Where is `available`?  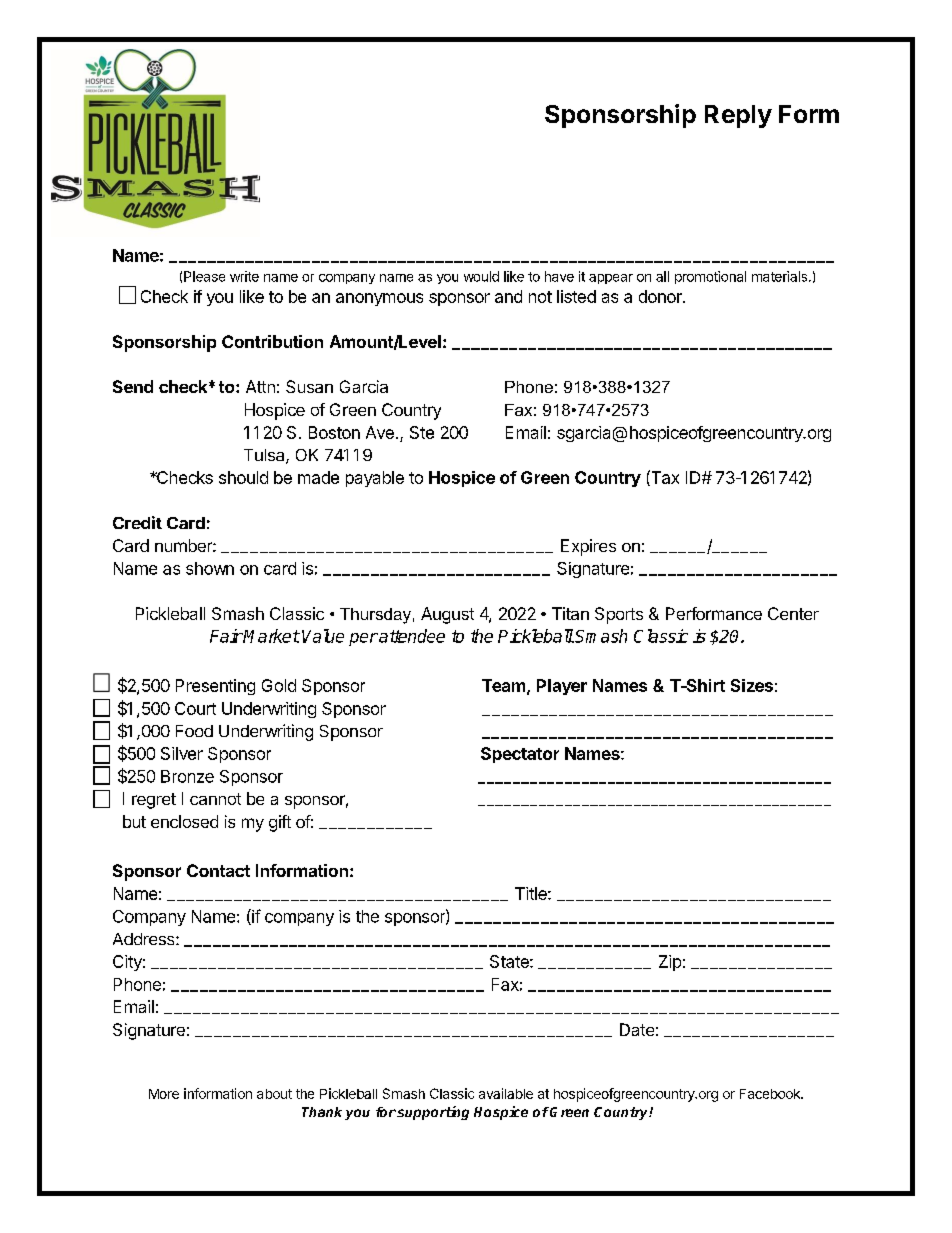
available is located at coordinates (506, 1093).
